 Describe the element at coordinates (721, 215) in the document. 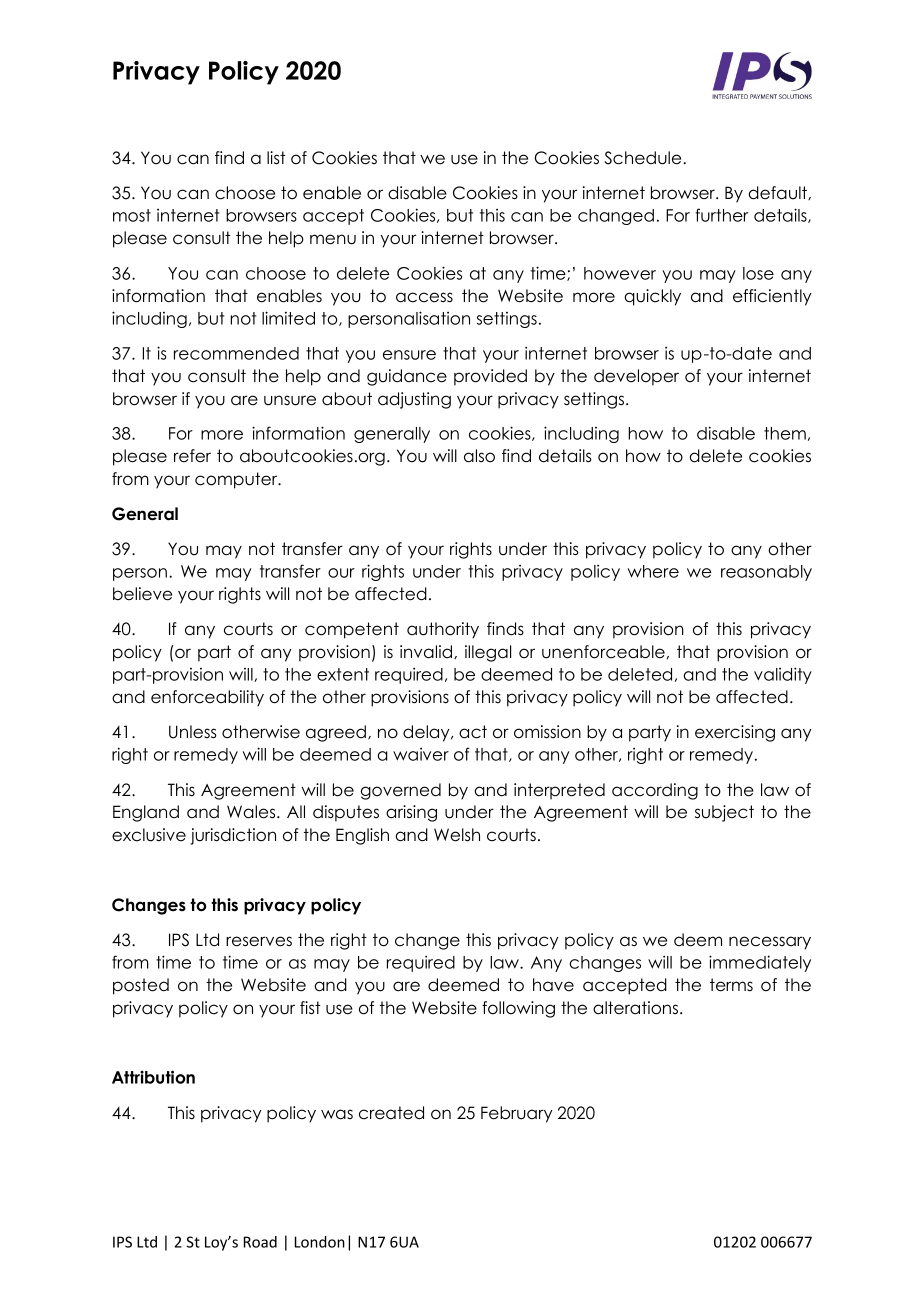

I see `further` at that location.
